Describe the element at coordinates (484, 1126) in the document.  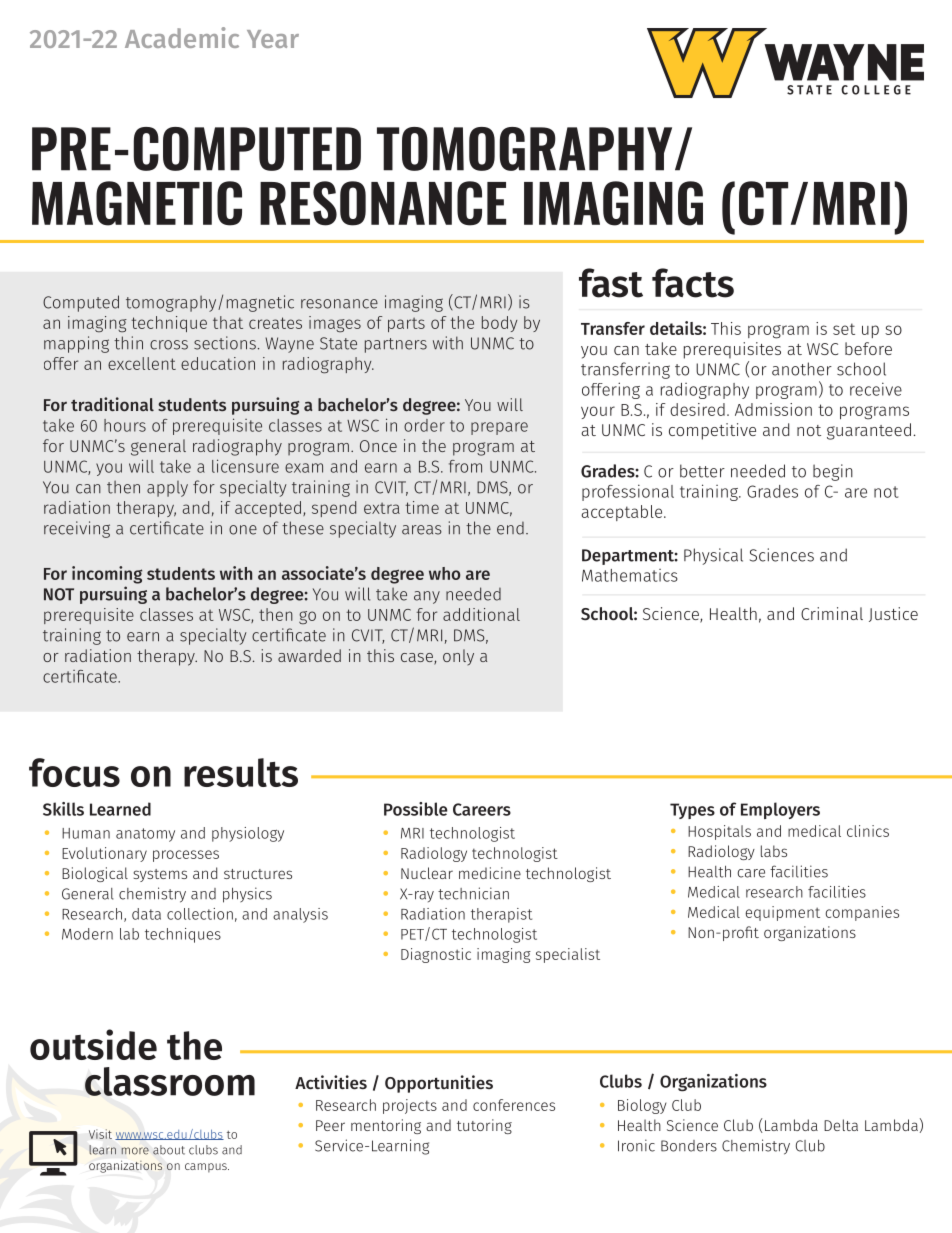
I see `tutoring` at that location.
